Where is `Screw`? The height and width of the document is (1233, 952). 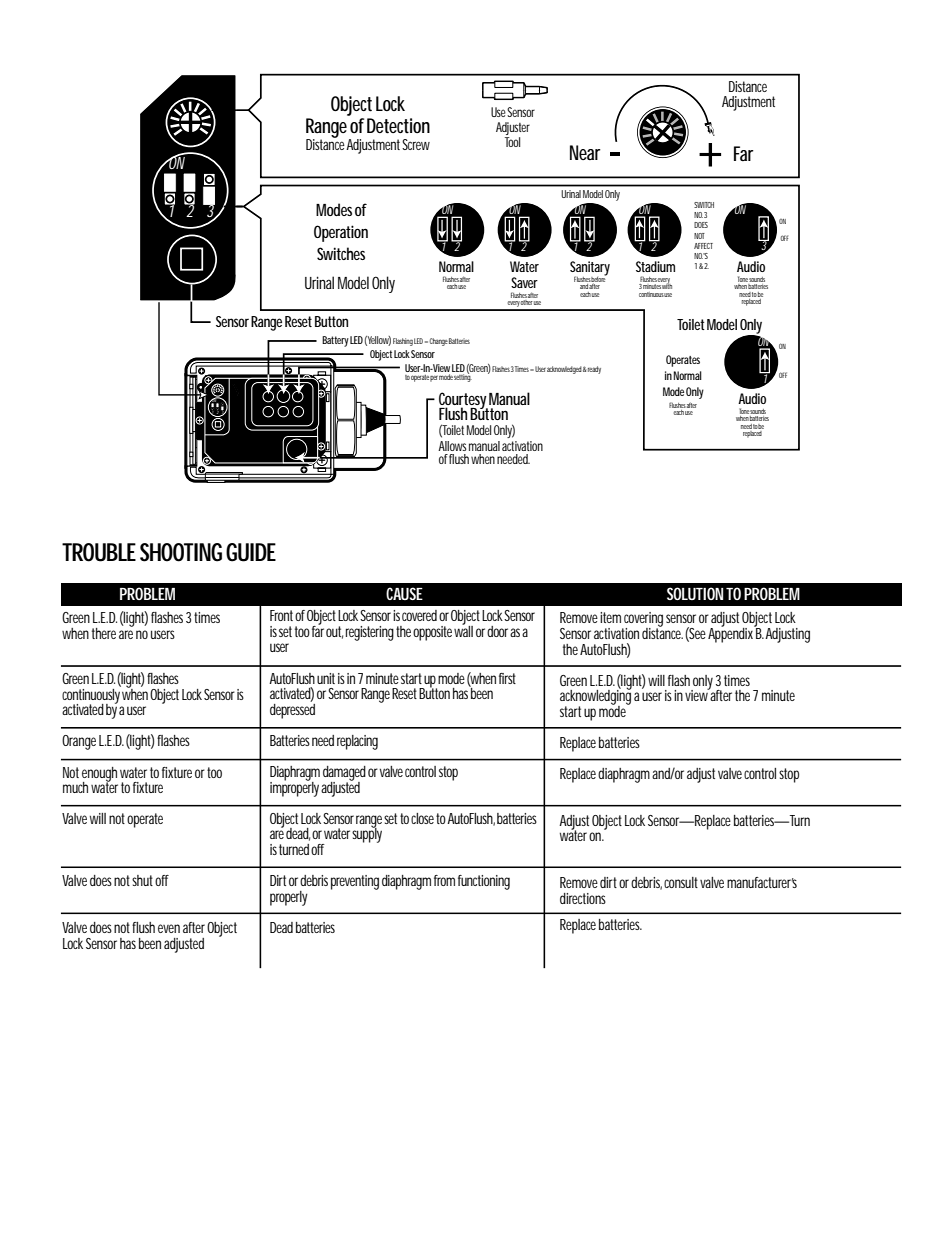
Screw is located at coordinates (416, 144).
